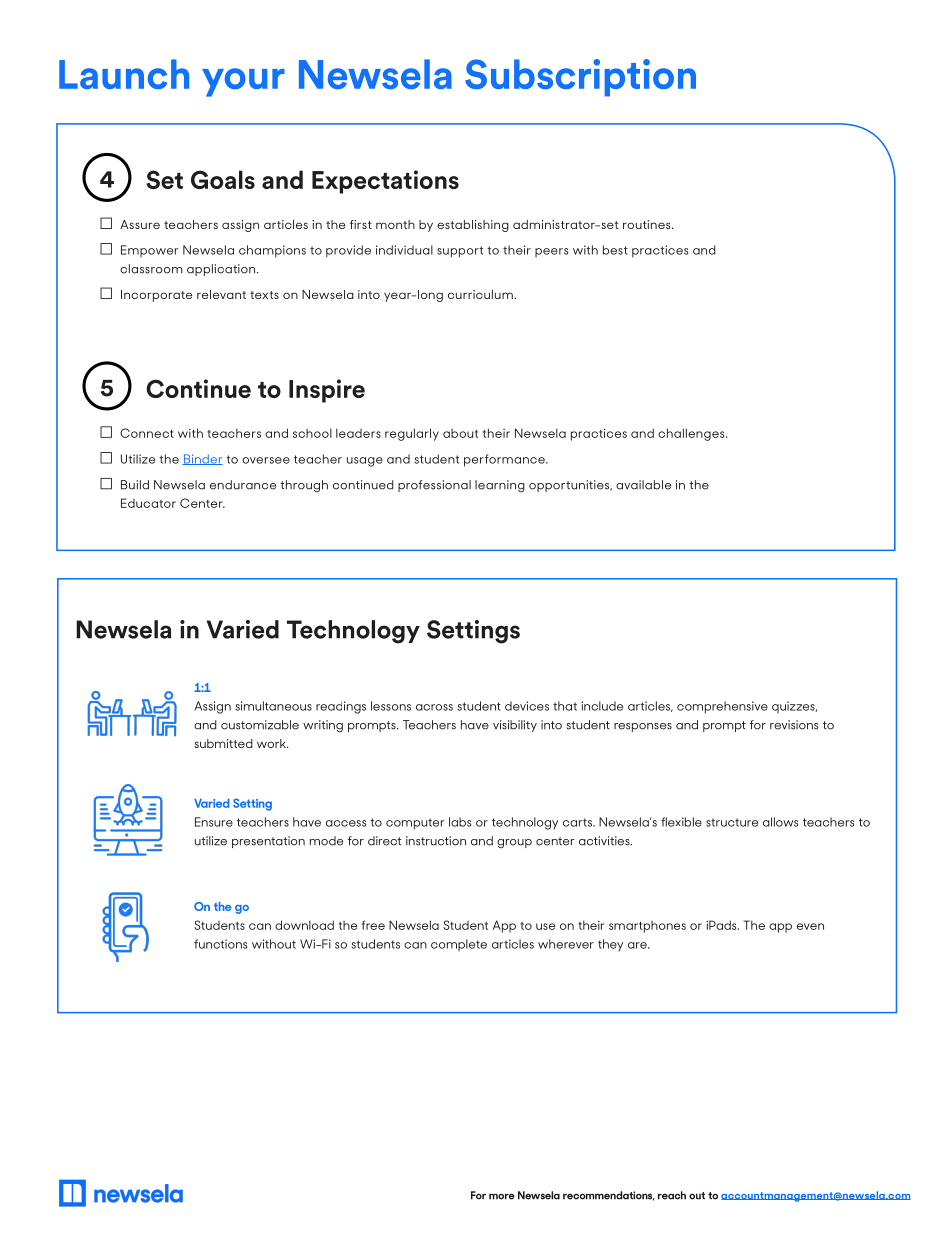 This screenshot has height=1233, width=952. What do you see at coordinates (243, 82) in the screenshot?
I see `your` at bounding box center [243, 82].
